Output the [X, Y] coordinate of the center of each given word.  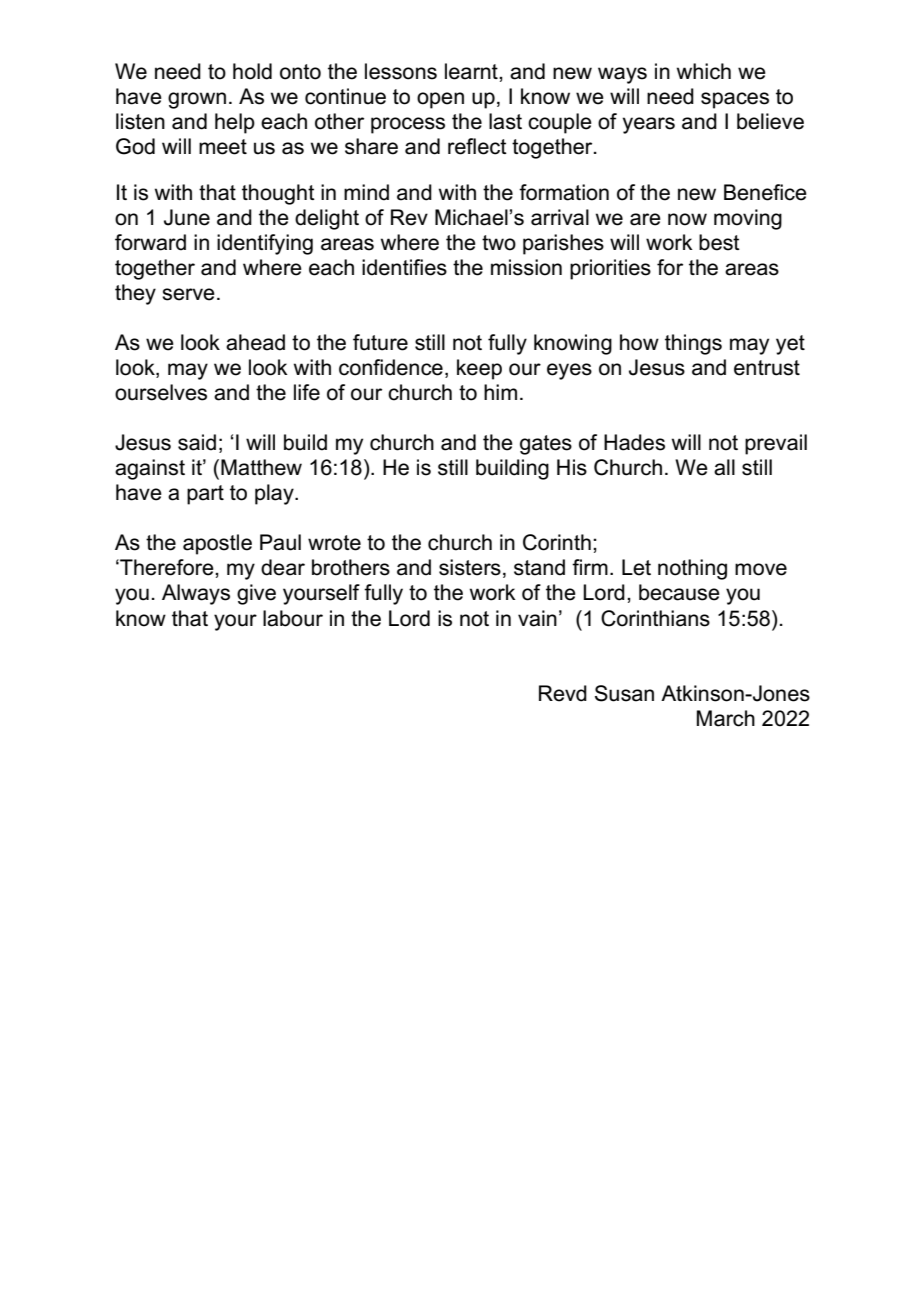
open [440, 100]
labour [293, 618]
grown [197, 100]
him [500, 392]
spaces [735, 100]
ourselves [161, 392]
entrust [767, 368]
